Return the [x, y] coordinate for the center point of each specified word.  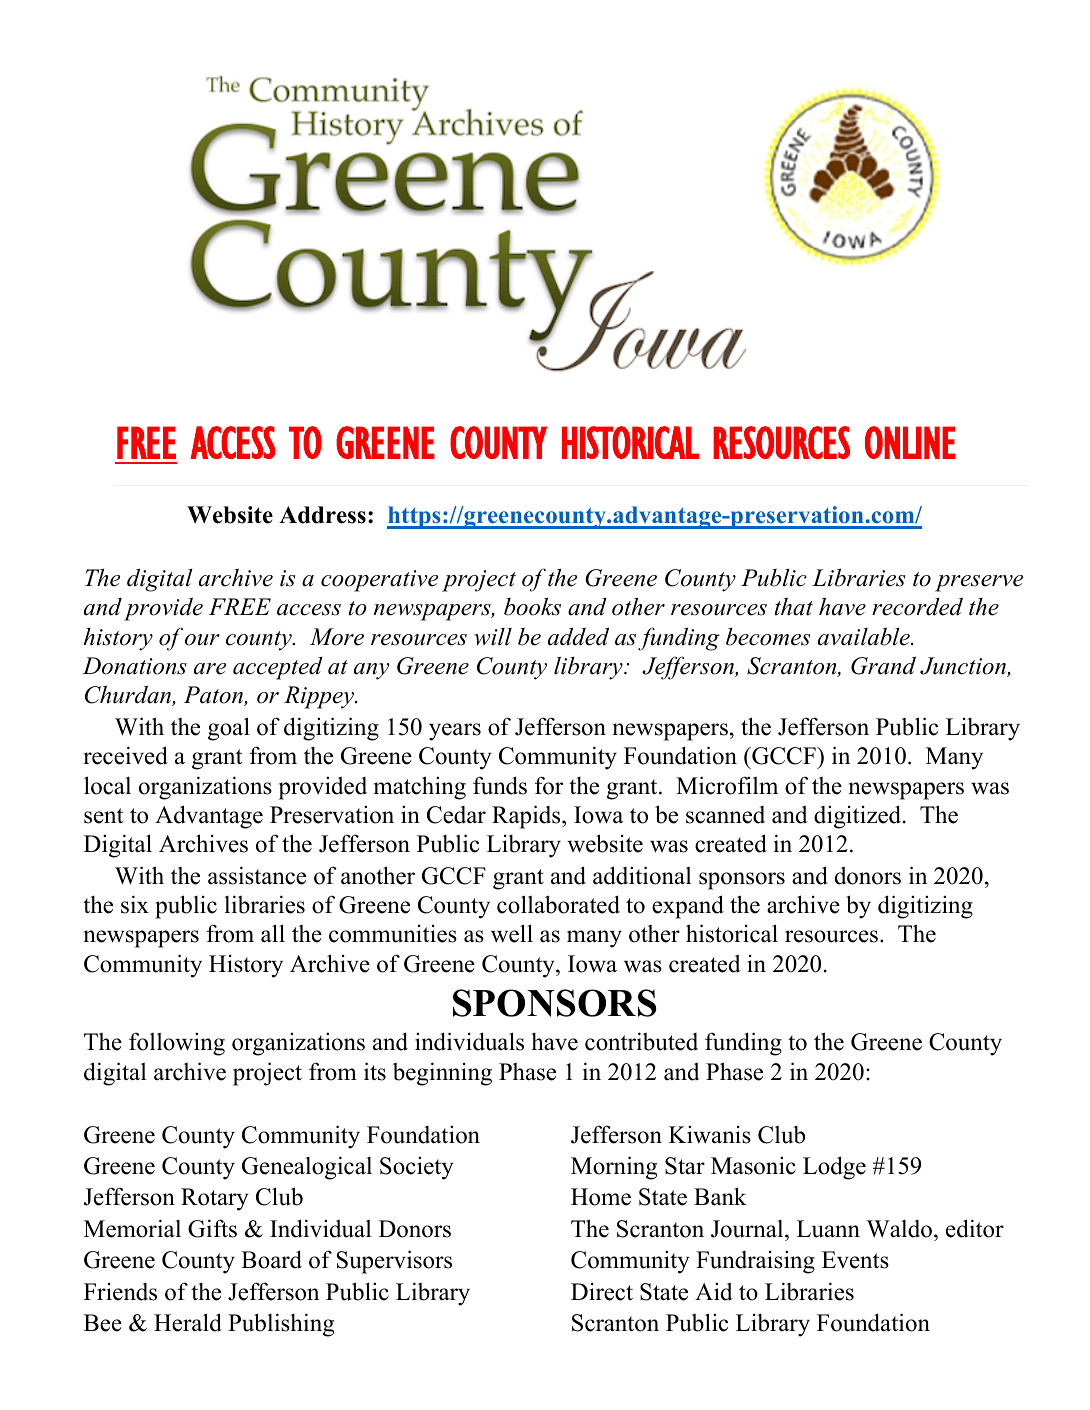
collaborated [558, 904]
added [578, 637]
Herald [188, 1322]
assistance [257, 875]
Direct [602, 1291]
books [532, 606]
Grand [883, 665]
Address [322, 515]
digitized [859, 817]
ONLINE [910, 442]
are [210, 669]
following [177, 1044]
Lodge [834, 1168]
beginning [442, 1074]
